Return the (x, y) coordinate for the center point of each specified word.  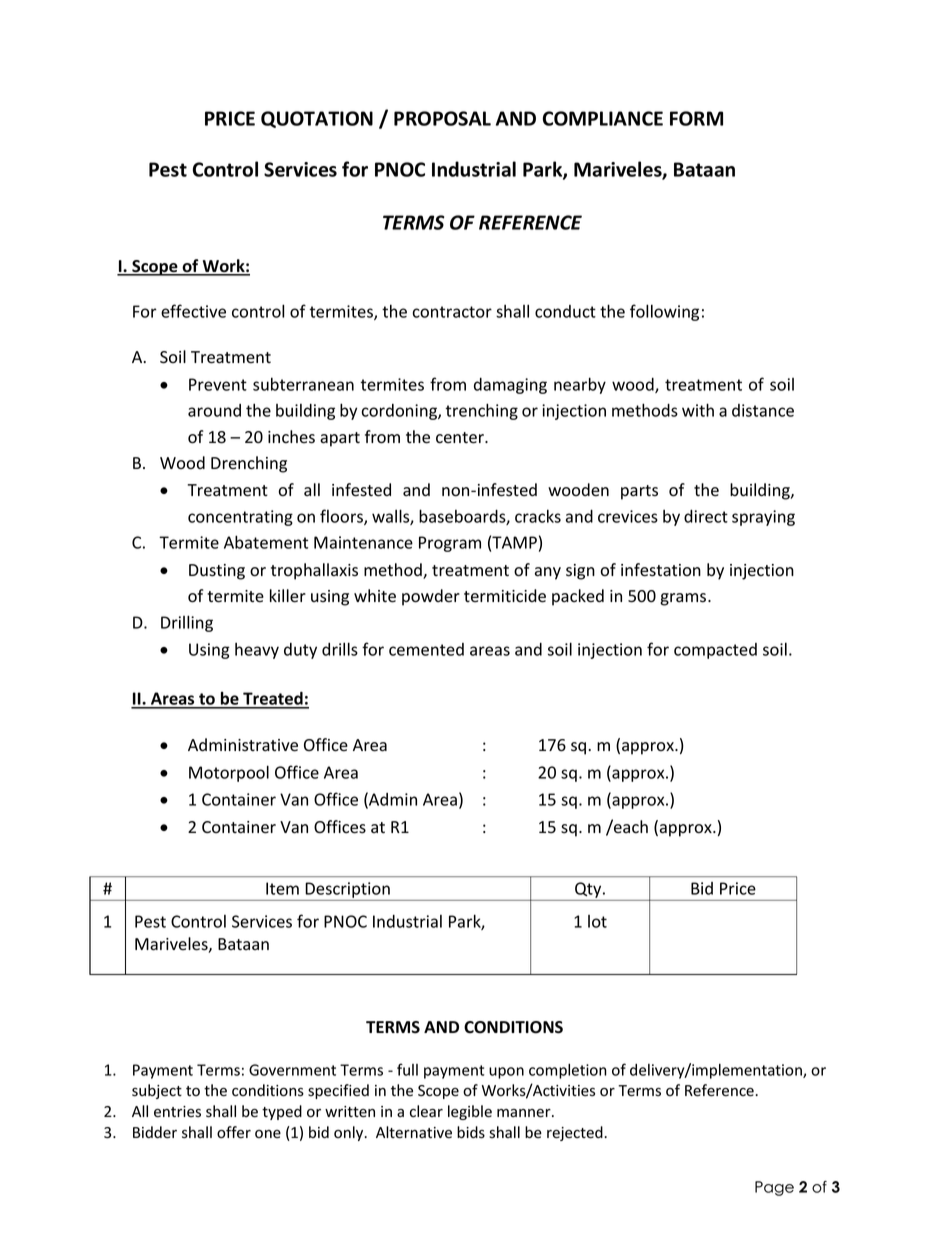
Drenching (249, 464)
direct (706, 516)
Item (282, 888)
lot (597, 921)
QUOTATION (317, 119)
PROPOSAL (442, 118)
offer (234, 1132)
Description (347, 891)
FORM (696, 118)
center (461, 438)
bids (471, 1132)
